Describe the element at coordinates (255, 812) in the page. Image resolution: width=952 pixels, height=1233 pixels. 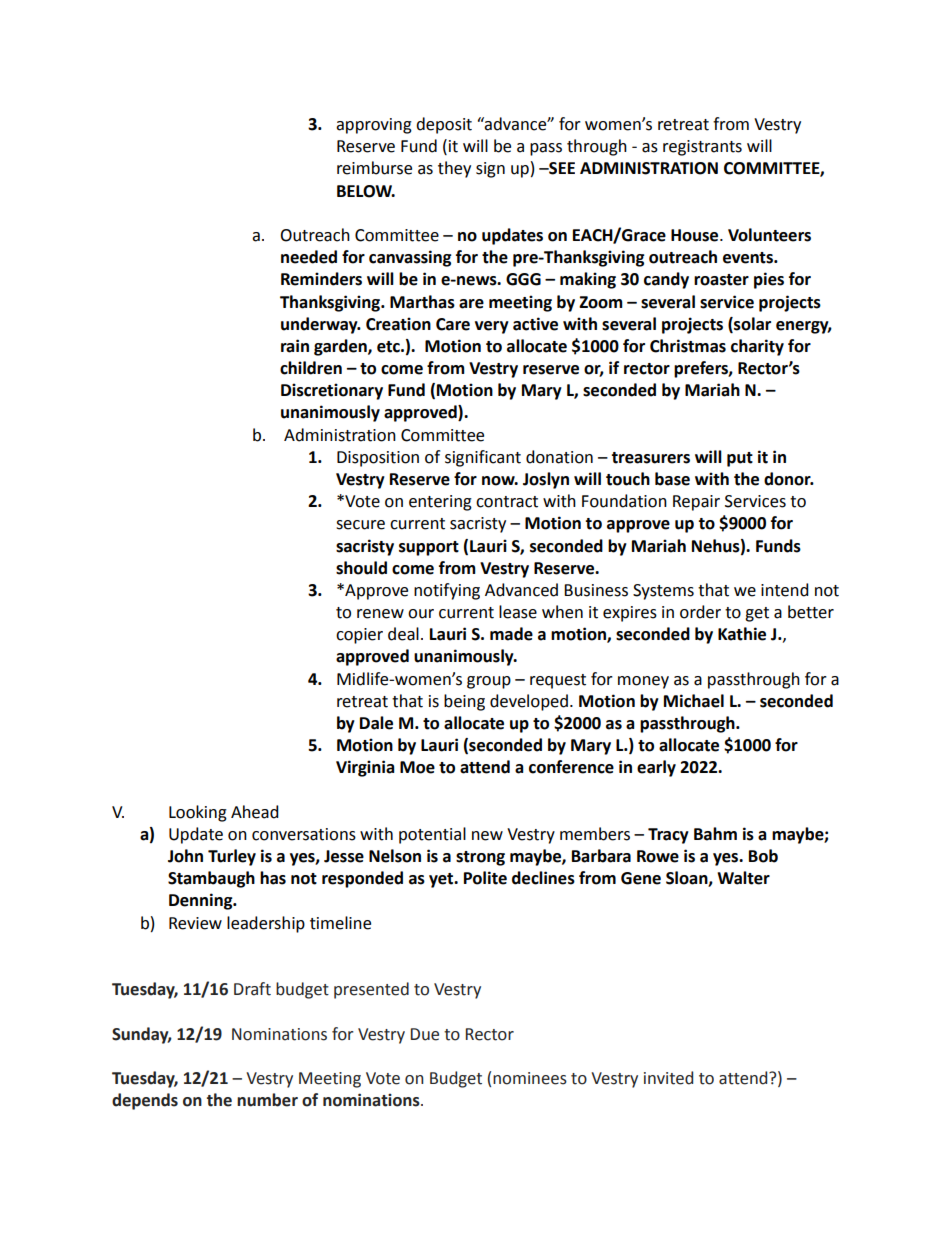
I see `Ahead` at that location.
